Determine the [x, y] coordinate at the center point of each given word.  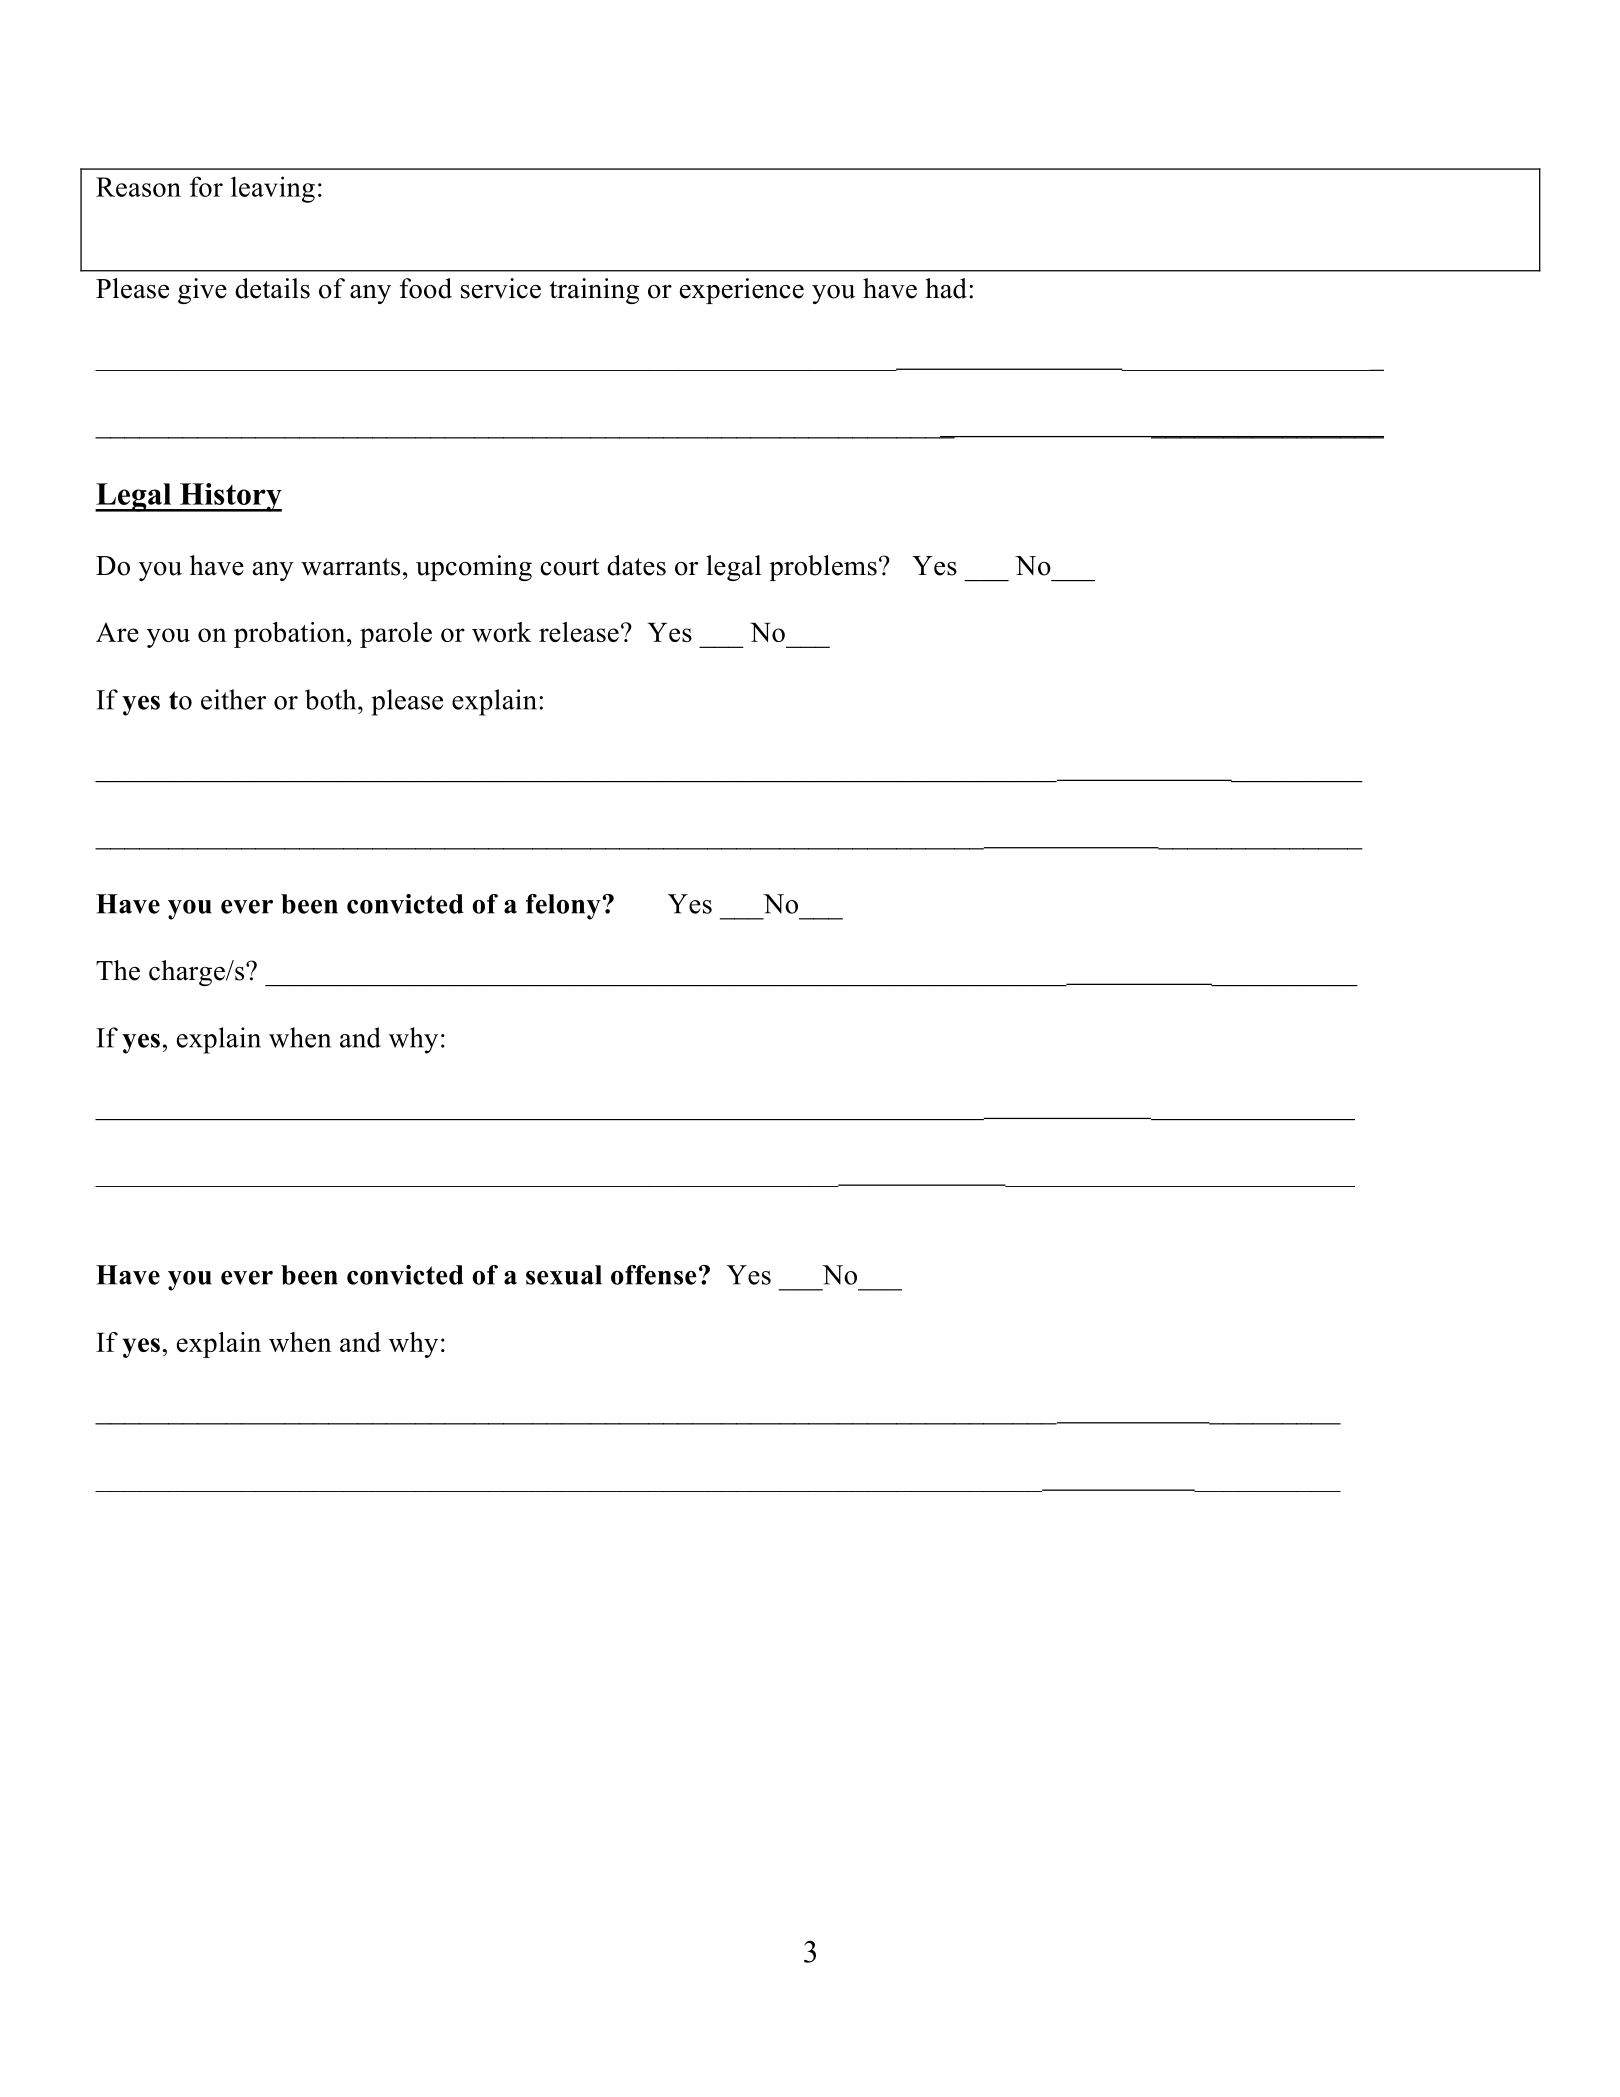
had [946, 288]
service [501, 288]
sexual [564, 1275]
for [206, 186]
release [579, 632]
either [233, 699]
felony [563, 907]
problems [823, 568]
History [230, 497]
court [569, 567]
